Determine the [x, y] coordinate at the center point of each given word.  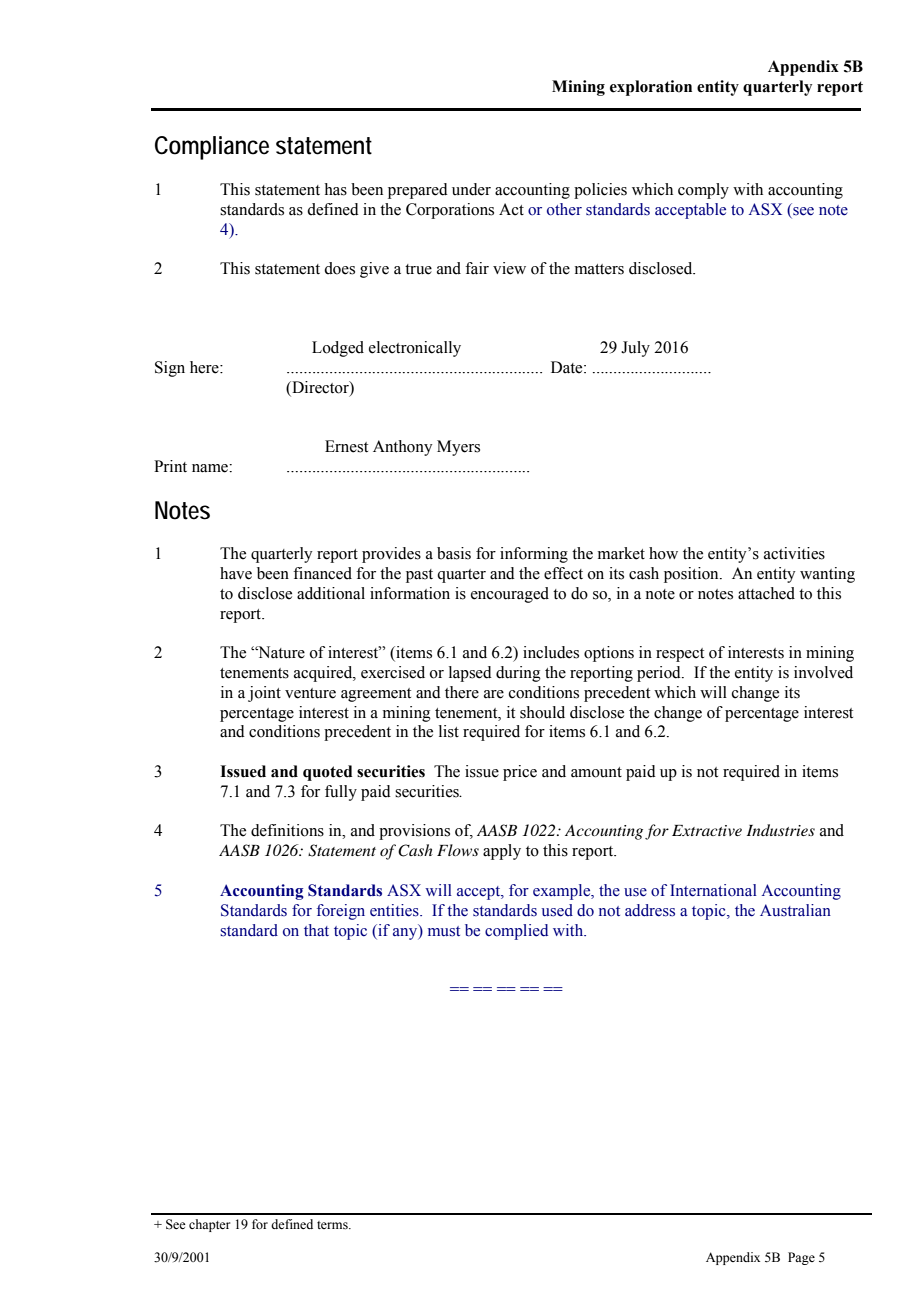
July [635, 349]
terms [333, 1225]
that [316, 930]
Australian [795, 910]
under [471, 189]
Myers [458, 448]
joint [264, 694]
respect [680, 655]
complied [516, 932]
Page [801, 1258]
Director [320, 388]
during [518, 674]
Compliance [212, 148]
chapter [209, 1225]
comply [703, 191]
